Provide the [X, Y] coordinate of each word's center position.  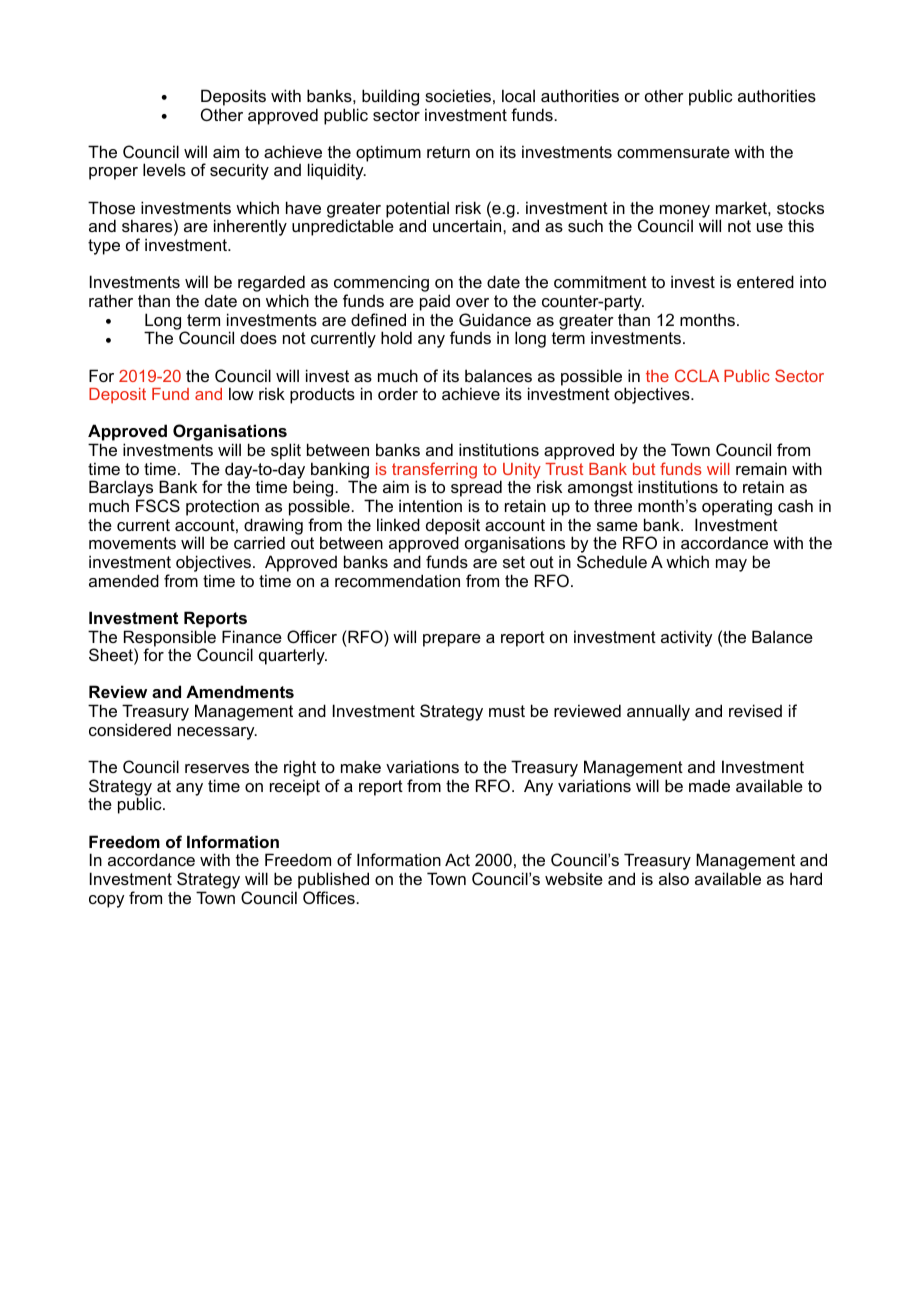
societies [458, 95]
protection [222, 507]
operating [737, 507]
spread [476, 490]
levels [164, 169]
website [574, 878]
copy [106, 901]
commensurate [673, 152]
